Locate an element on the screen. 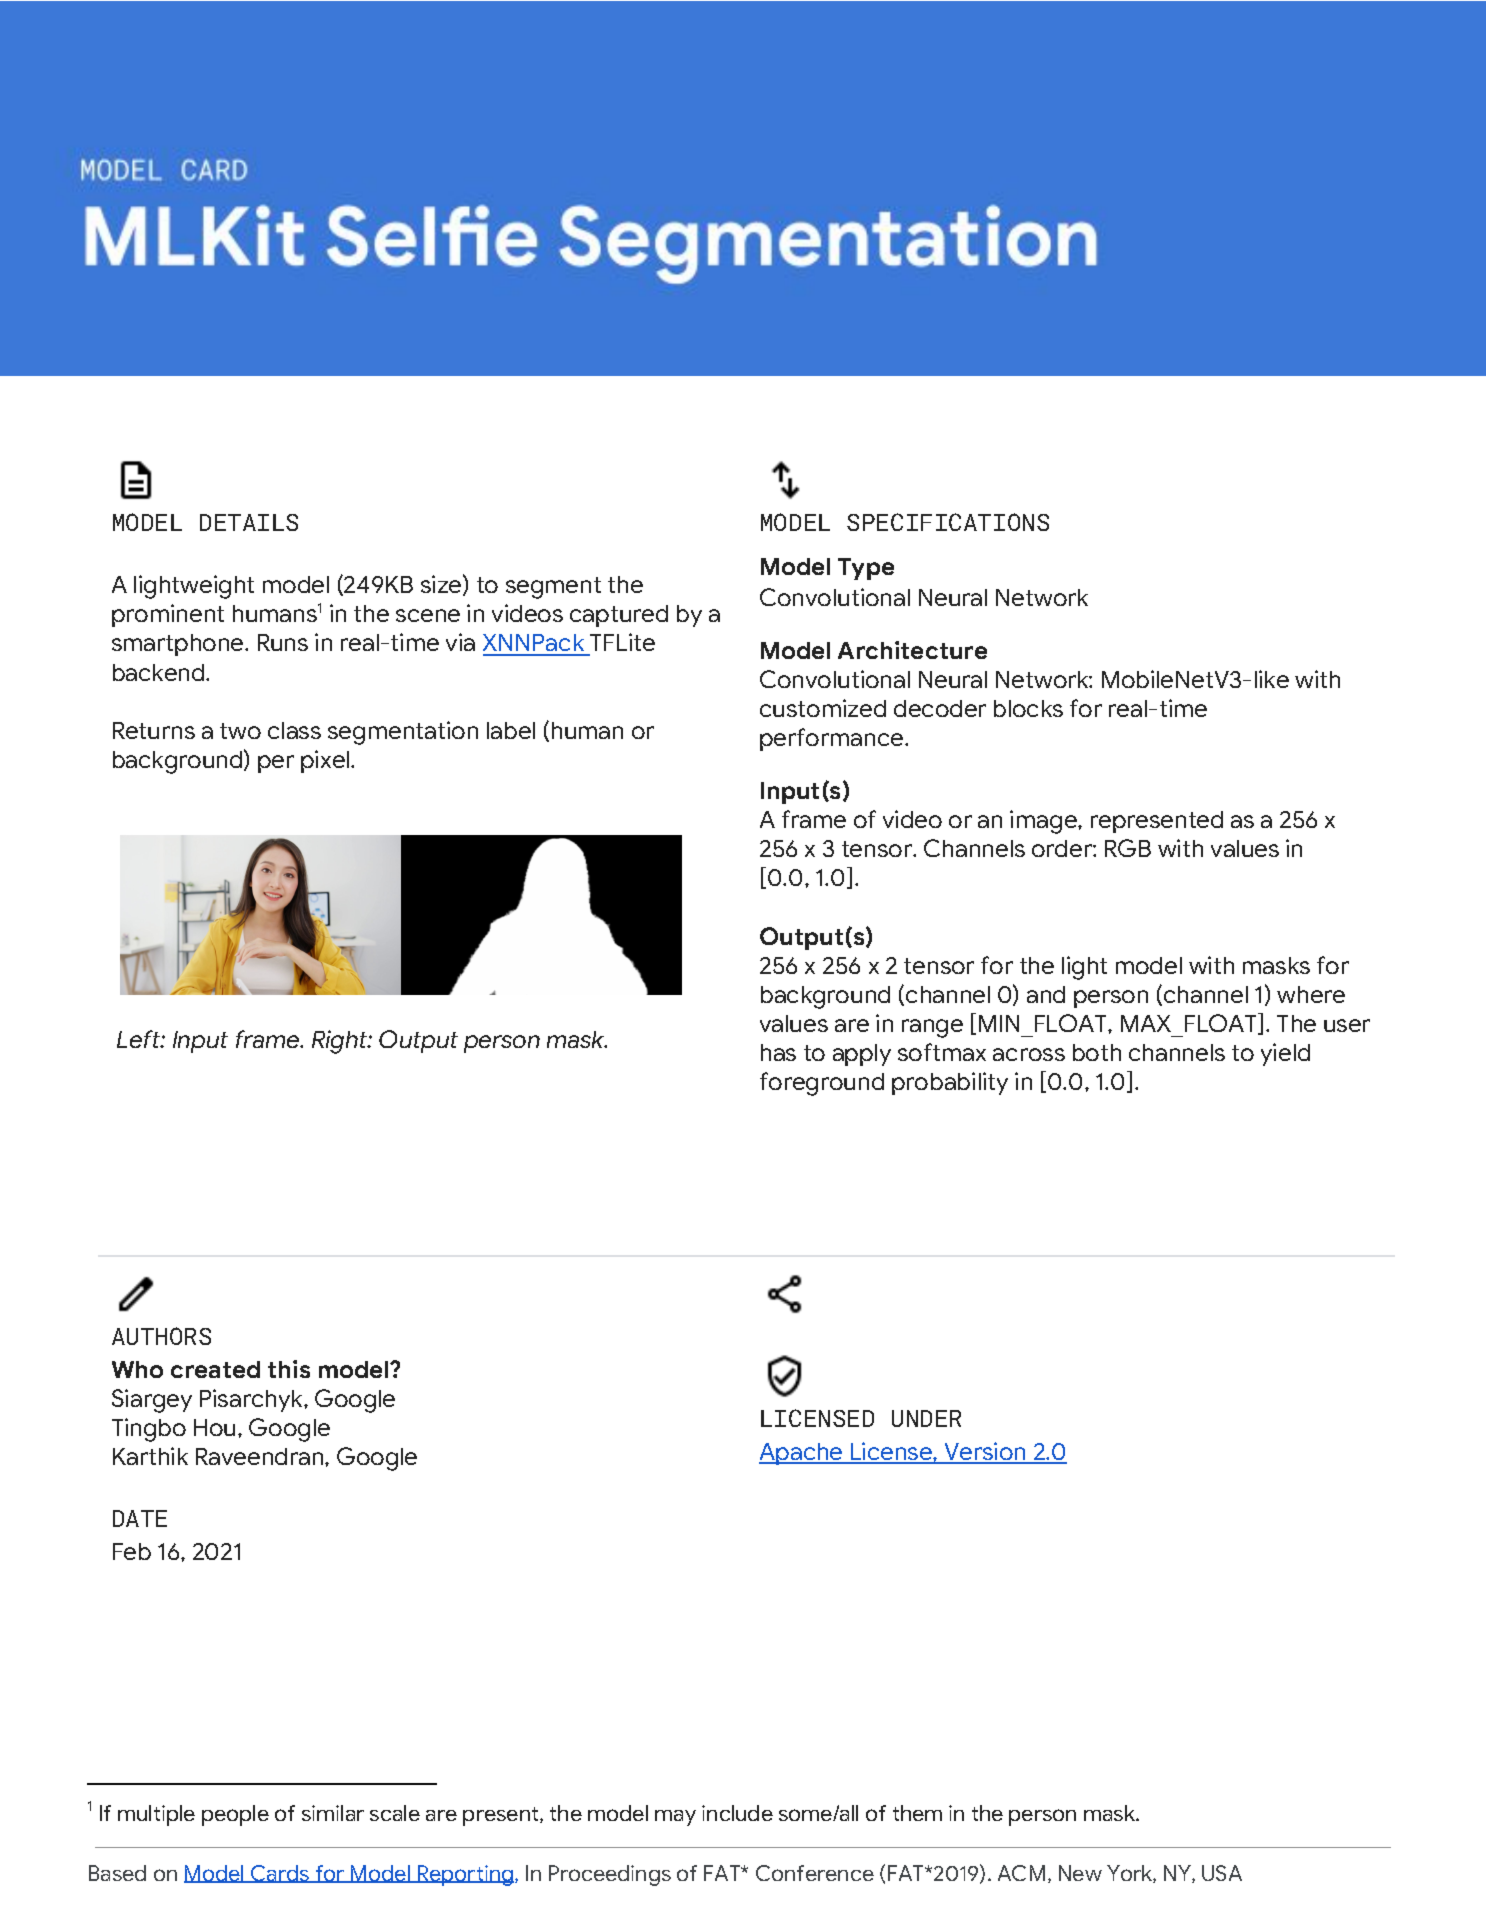 The width and height of the screenshot is (1486, 1923). pixel is located at coordinates (326, 761).
